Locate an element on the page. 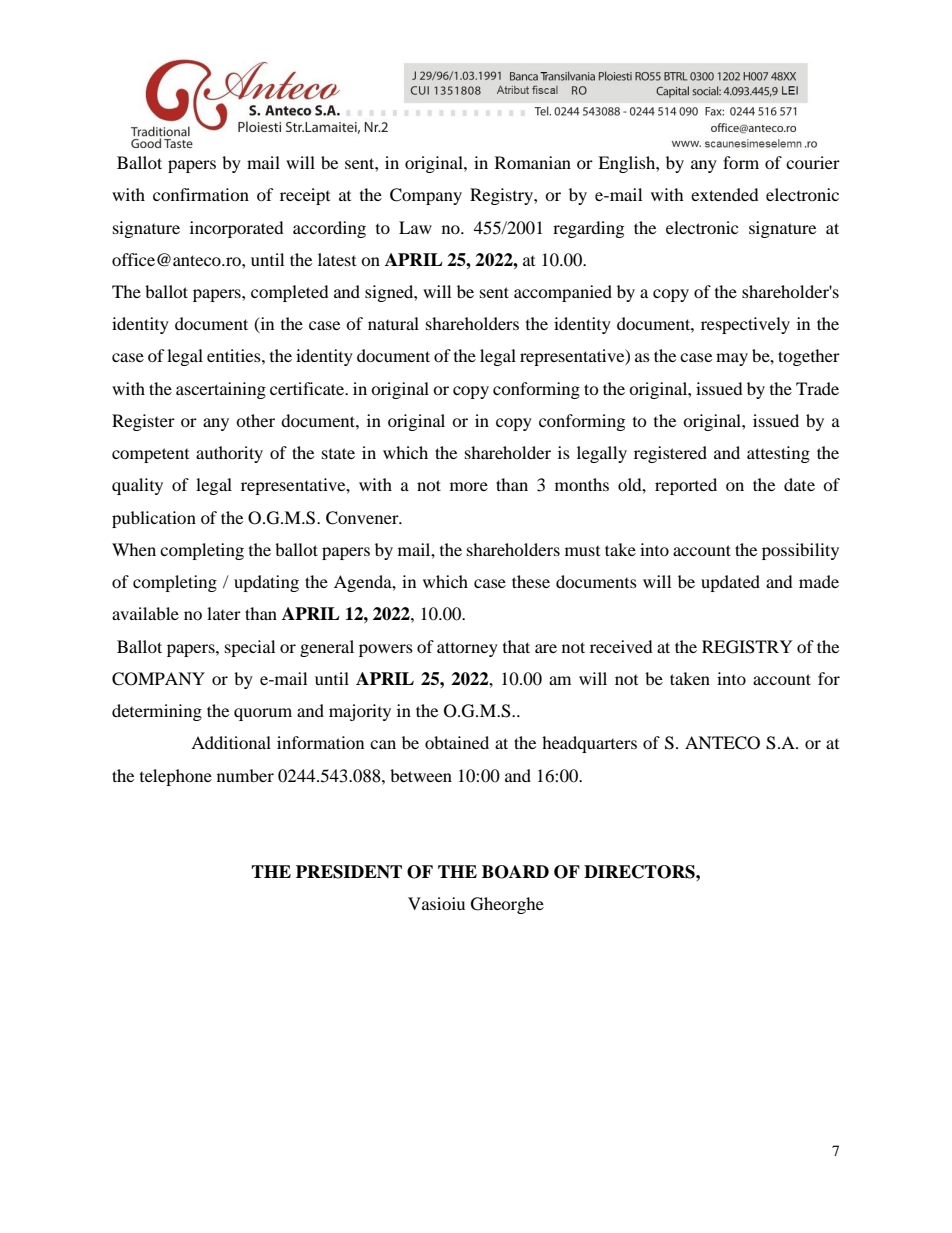  extended is located at coordinates (725, 194).
